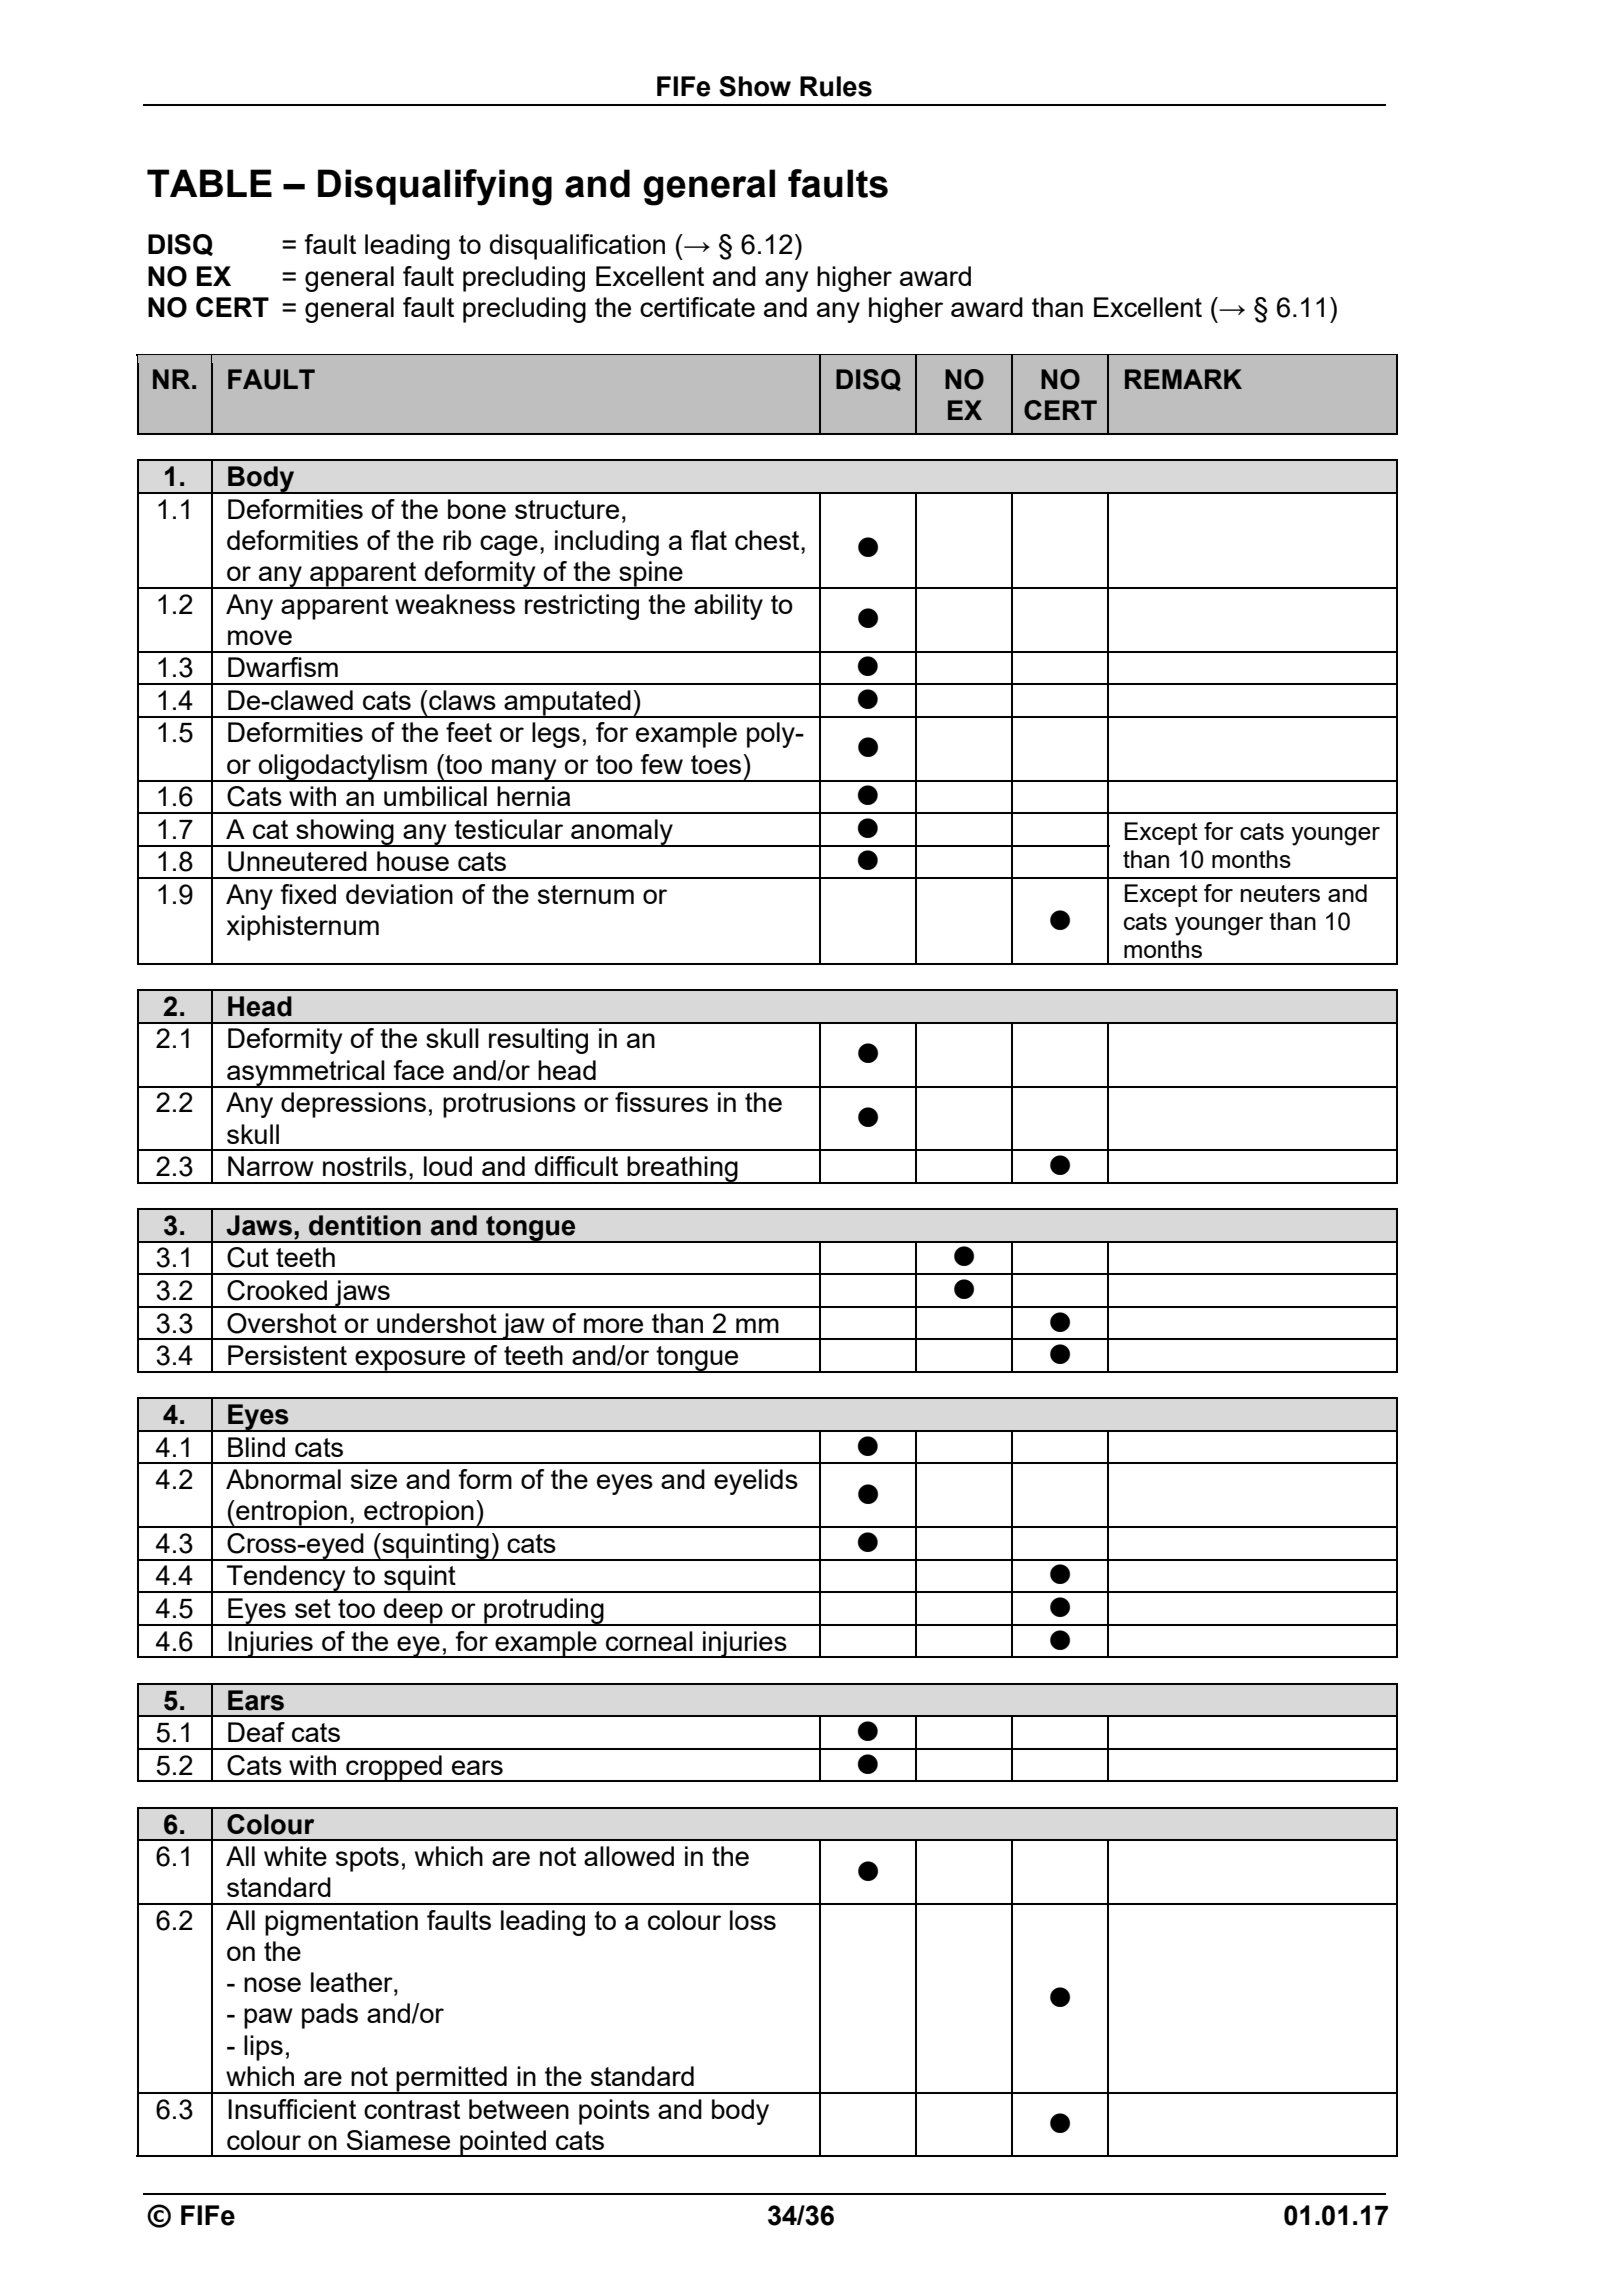 This image has width=1615, height=2285. What do you see at coordinates (836, 86) in the image?
I see `Rules` at bounding box center [836, 86].
